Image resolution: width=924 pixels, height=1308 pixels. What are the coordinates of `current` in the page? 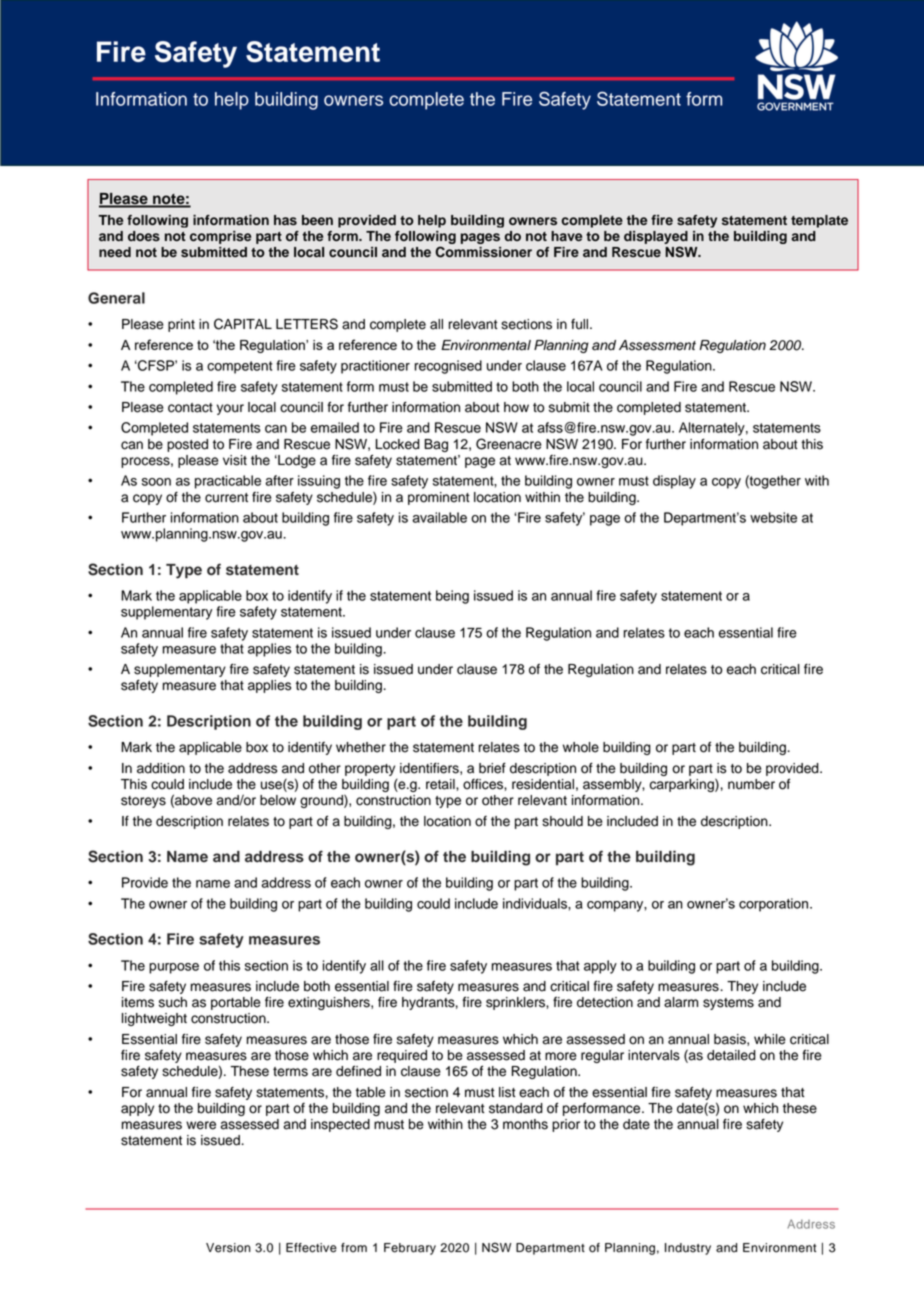 It's located at (226, 498).
